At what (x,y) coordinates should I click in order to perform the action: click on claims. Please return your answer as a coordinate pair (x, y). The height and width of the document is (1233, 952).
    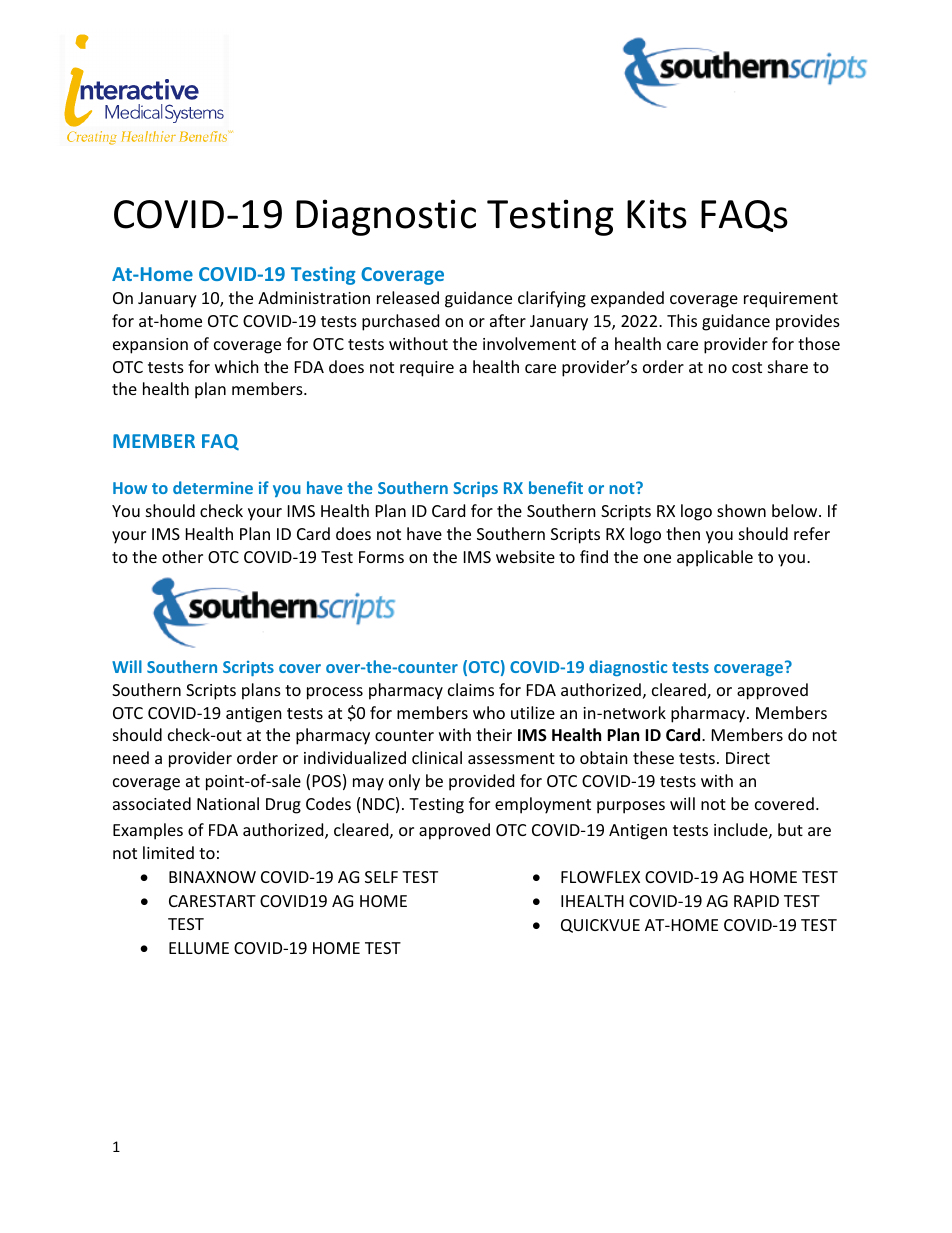
    Looking at the image, I should click on (471, 689).
